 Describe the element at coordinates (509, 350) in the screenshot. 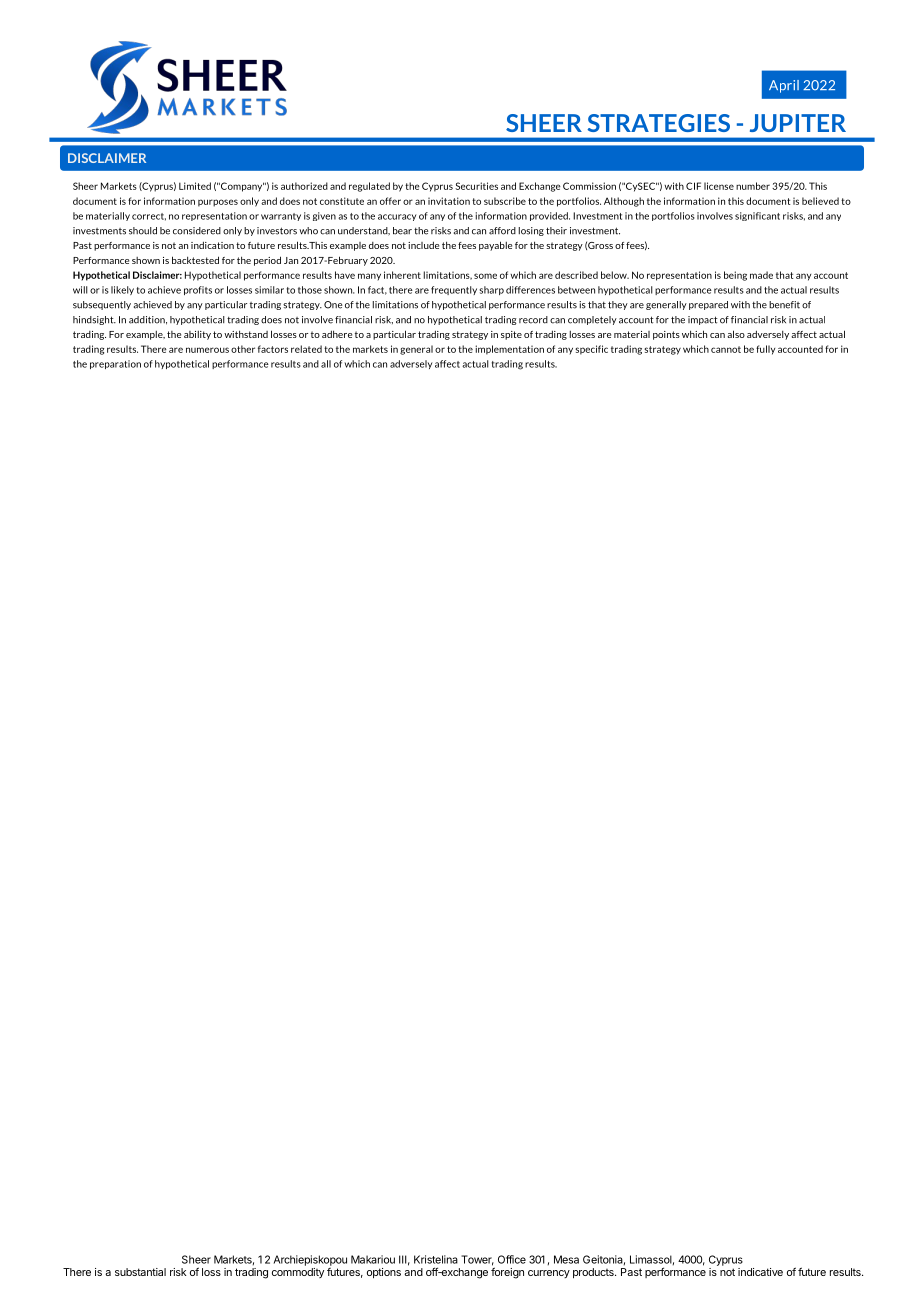

I see `implementation` at that location.
